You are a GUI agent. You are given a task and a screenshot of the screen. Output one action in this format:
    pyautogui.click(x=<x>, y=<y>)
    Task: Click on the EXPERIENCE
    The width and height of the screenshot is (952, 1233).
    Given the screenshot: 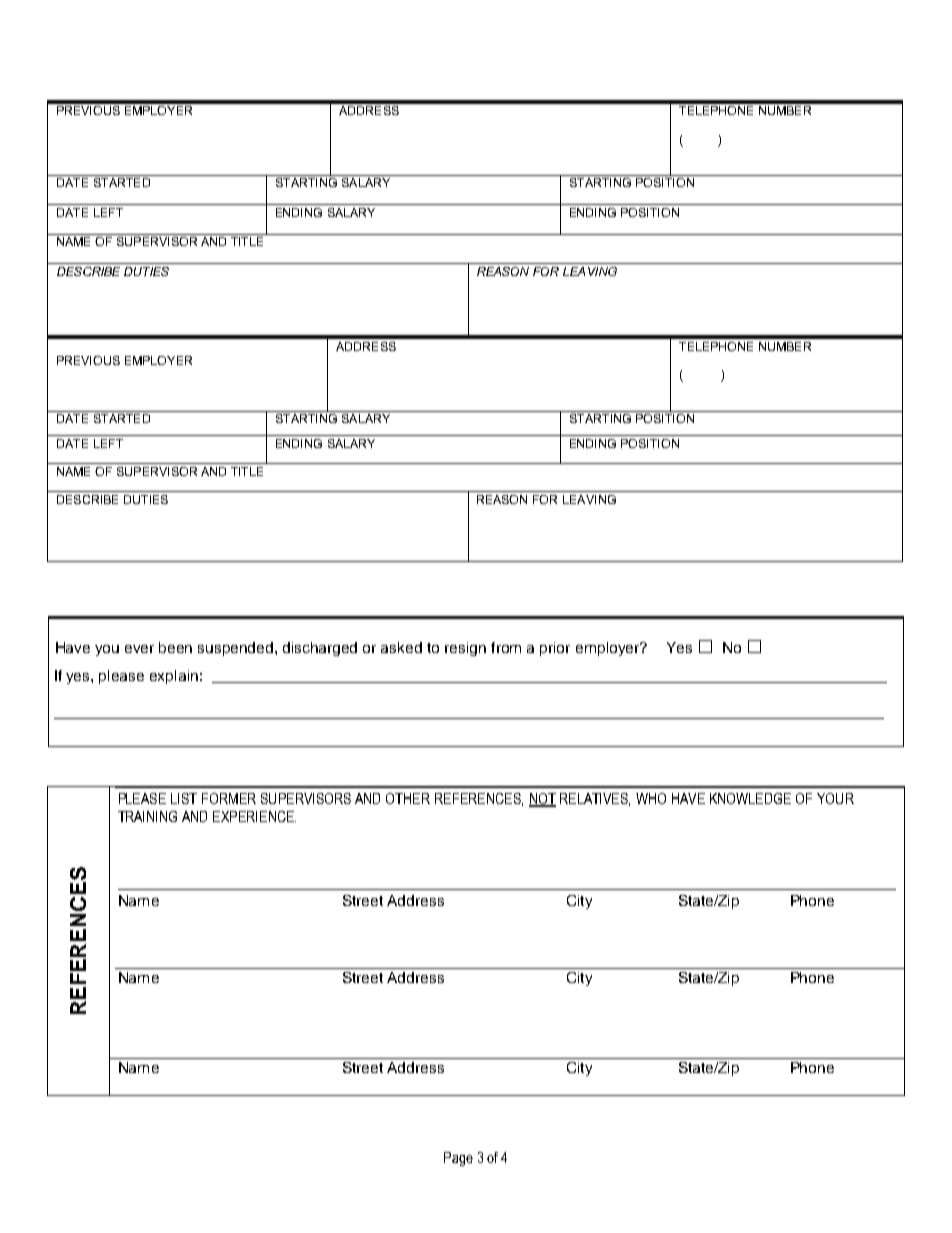 What is the action you would take?
    pyautogui.click(x=254, y=816)
